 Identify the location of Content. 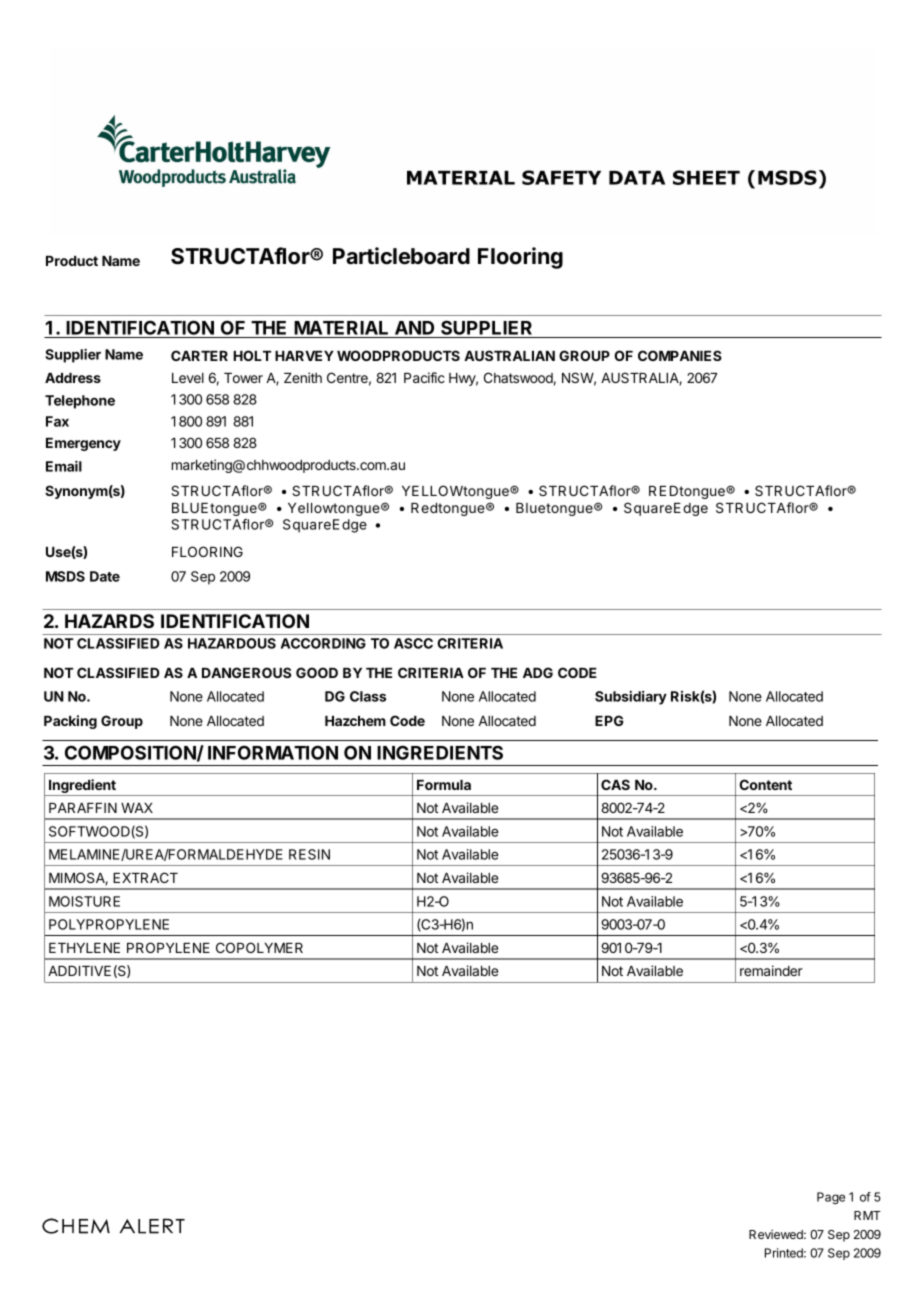
(765, 784).
